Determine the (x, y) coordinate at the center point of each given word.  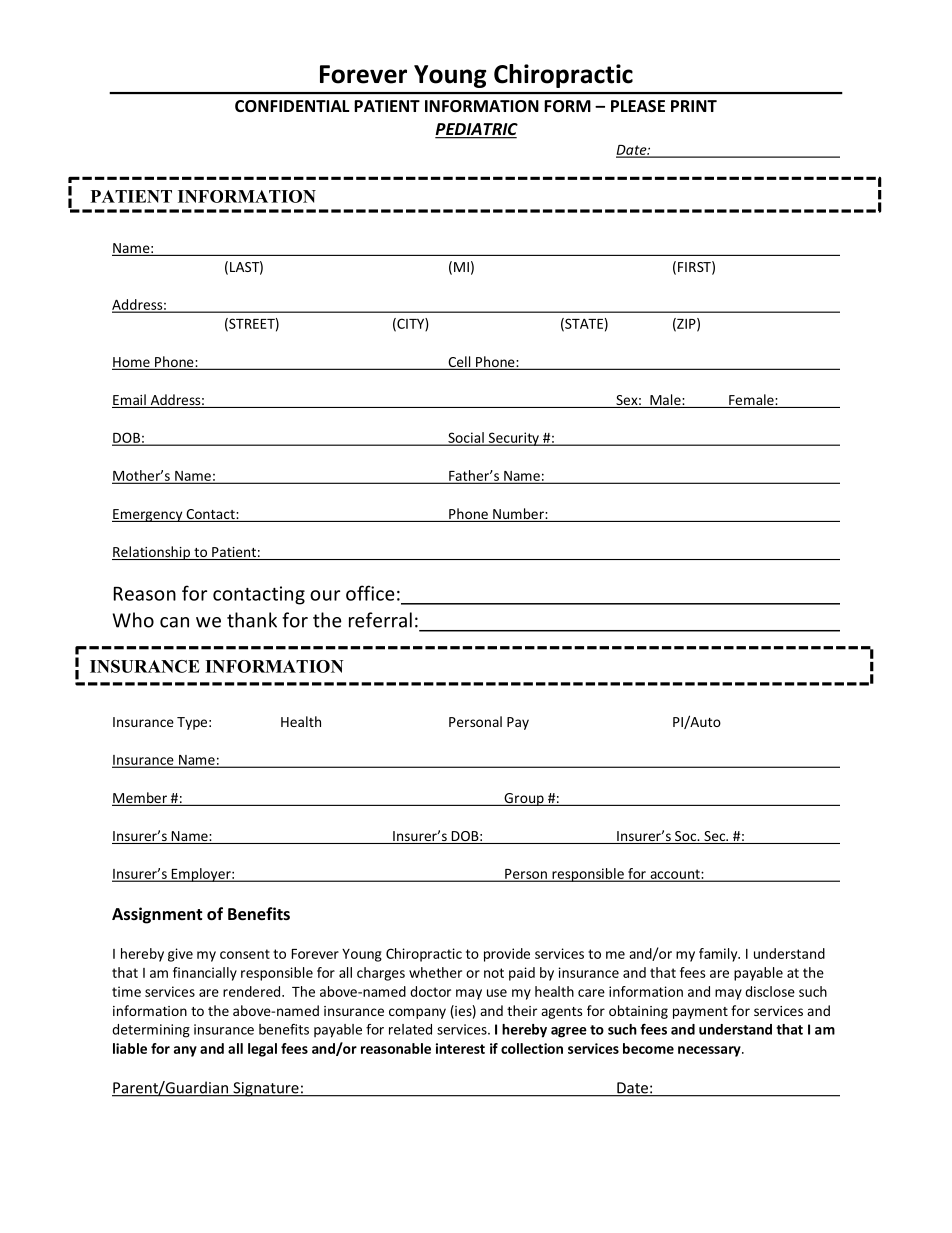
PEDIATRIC (476, 130)
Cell (459, 363)
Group (524, 799)
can (174, 622)
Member (140, 799)
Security (513, 439)
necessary (710, 1051)
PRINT (694, 106)
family (719, 955)
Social (466, 438)
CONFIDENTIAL (292, 106)
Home (132, 363)
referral (380, 620)
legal (262, 1050)
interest (460, 1048)
